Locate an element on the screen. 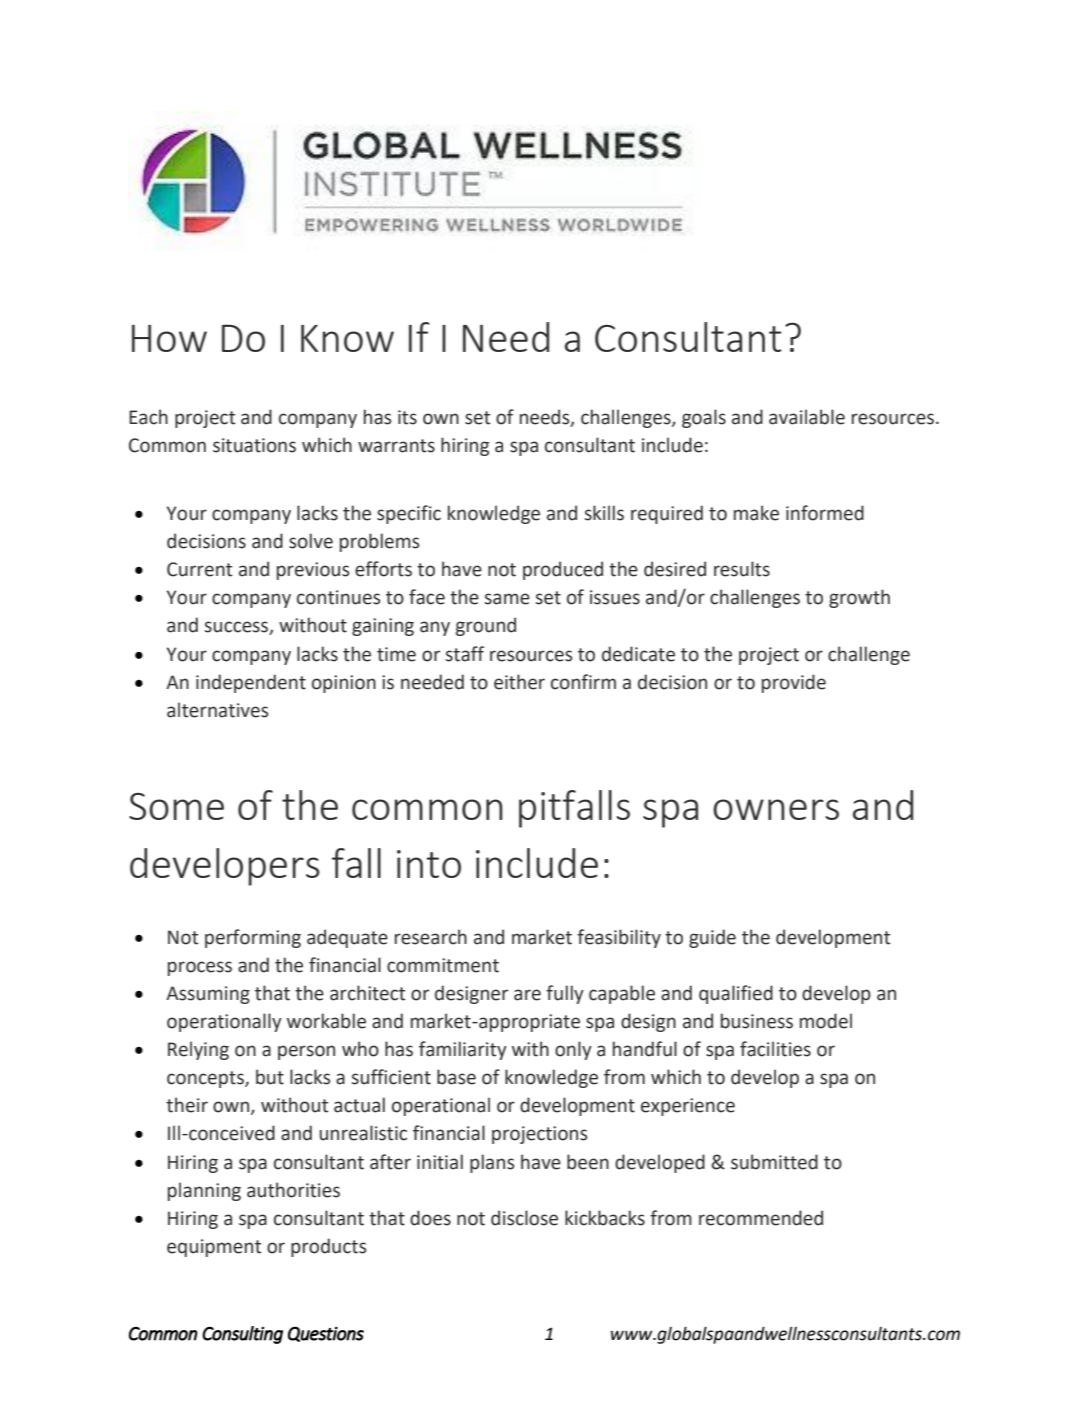 The height and width of the screenshot is (1409, 1089). available is located at coordinates (807, 417).
